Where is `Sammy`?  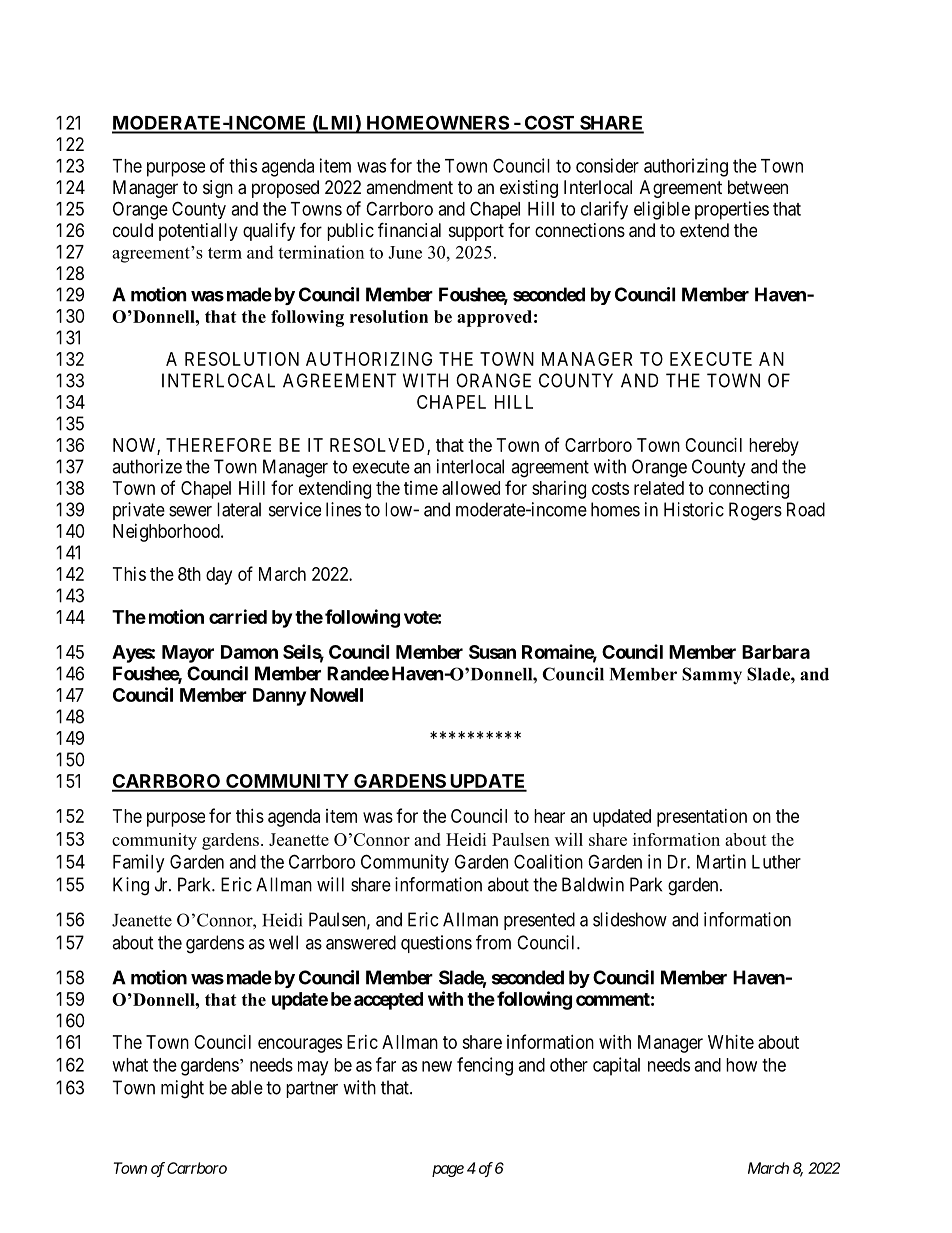 Sammy is located at coordinates (712, 676).
